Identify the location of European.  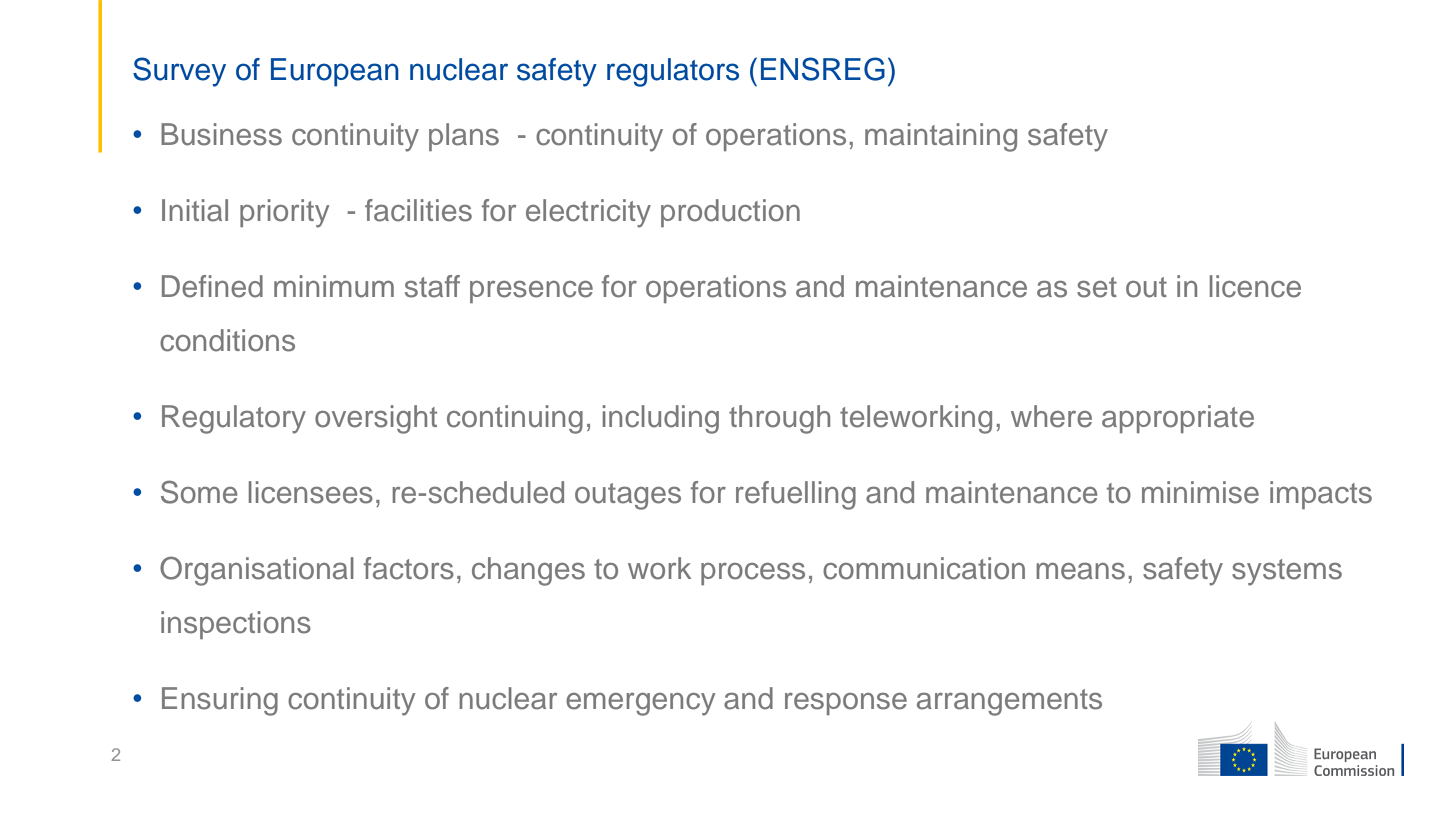
(335, 72).
